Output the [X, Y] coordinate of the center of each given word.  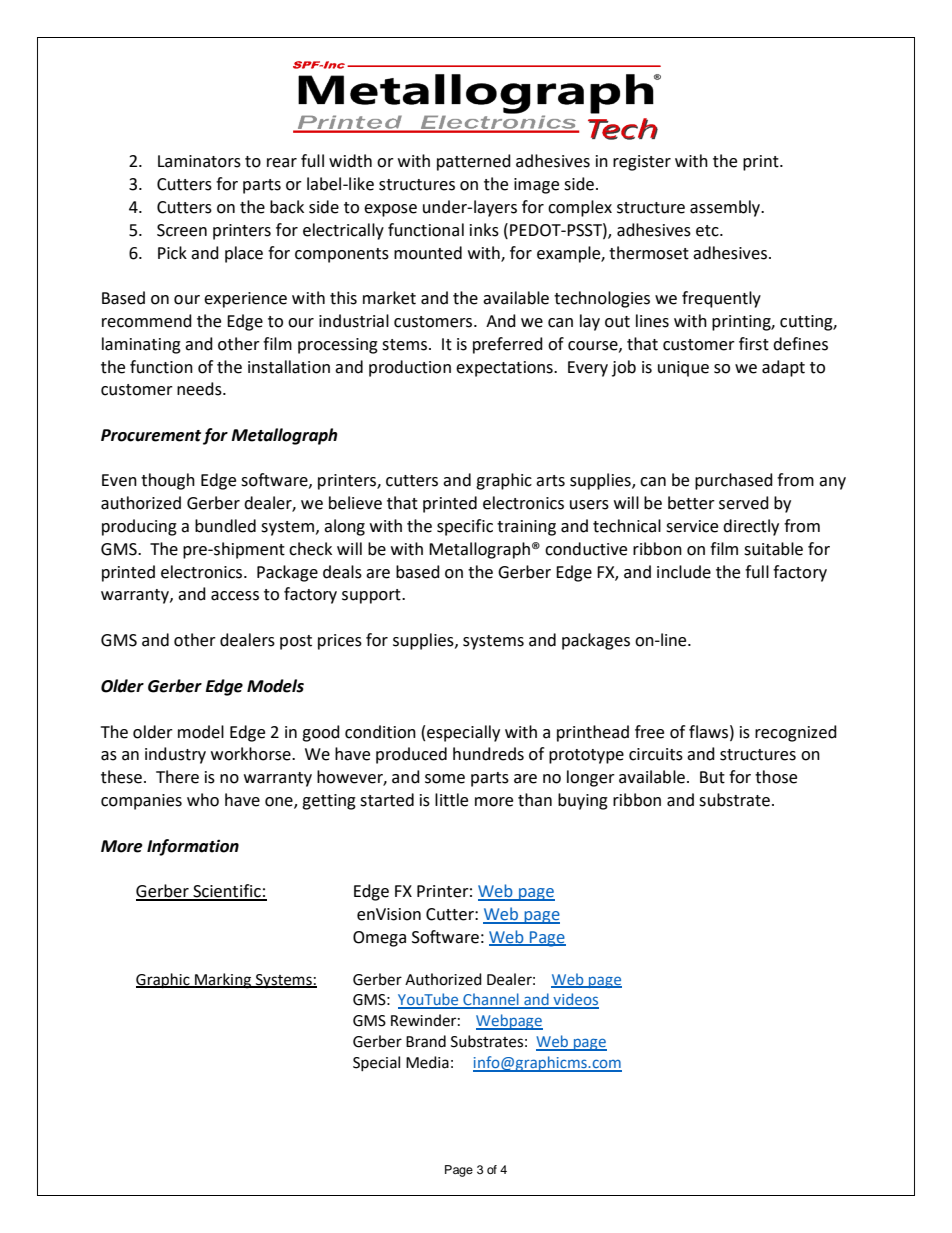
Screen [182, 230]
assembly [726, 208]
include [684, 572]
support [372, 596]
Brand [426, 1041]
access [235, 596]
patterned [474, 162]
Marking [223, 981]
